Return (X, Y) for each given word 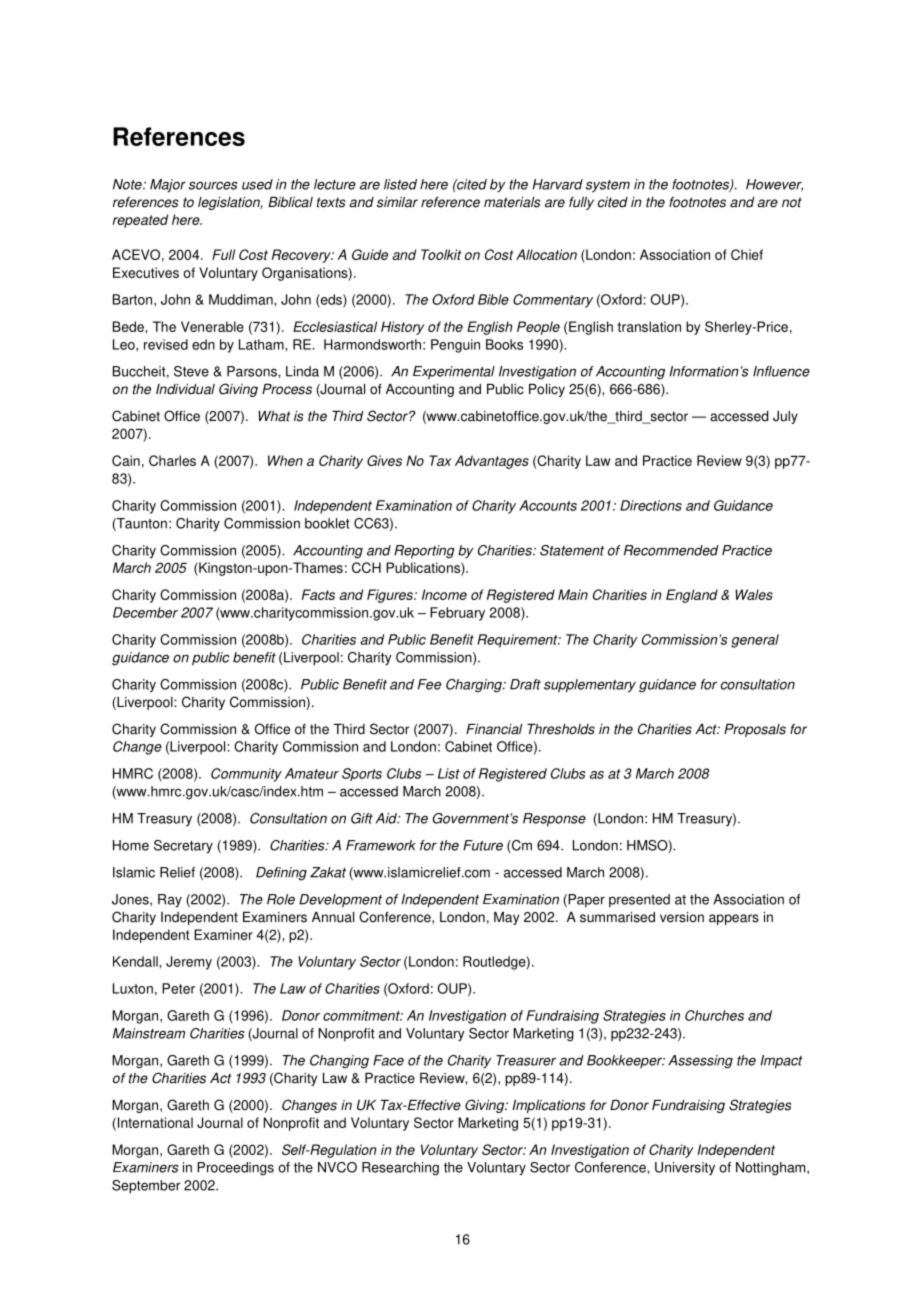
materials (512, 202)
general (755, 641)
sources (213, 185)
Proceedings (235, 1169)
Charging (475, 686)
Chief (747, 254)
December (145, 612)
